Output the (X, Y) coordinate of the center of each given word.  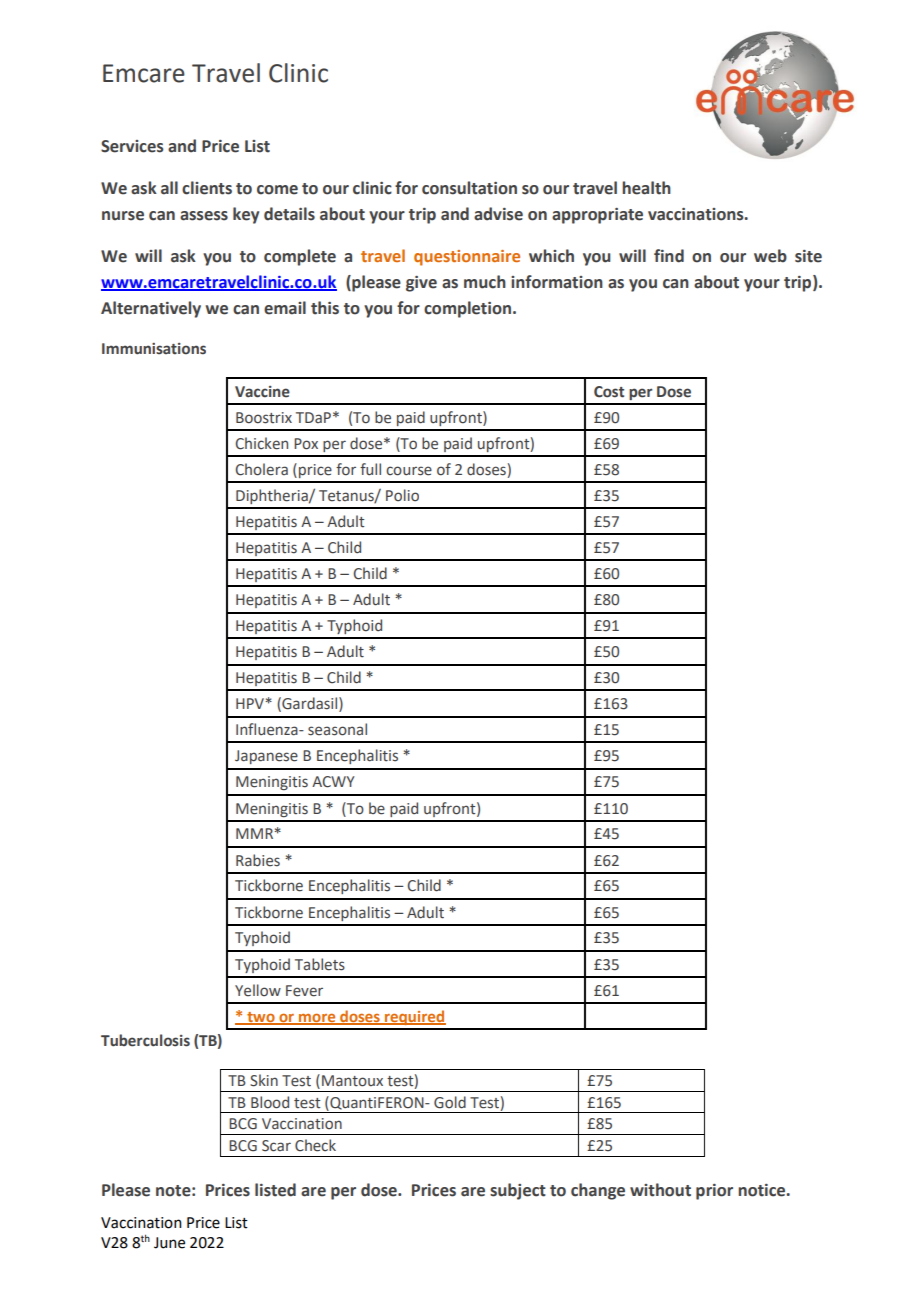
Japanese (266, 757)
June (169, 1243)
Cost (609, 392)
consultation (469, 188)
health (646, 188)
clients (207, 188)
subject (518, 1191)
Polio (402, 495)
